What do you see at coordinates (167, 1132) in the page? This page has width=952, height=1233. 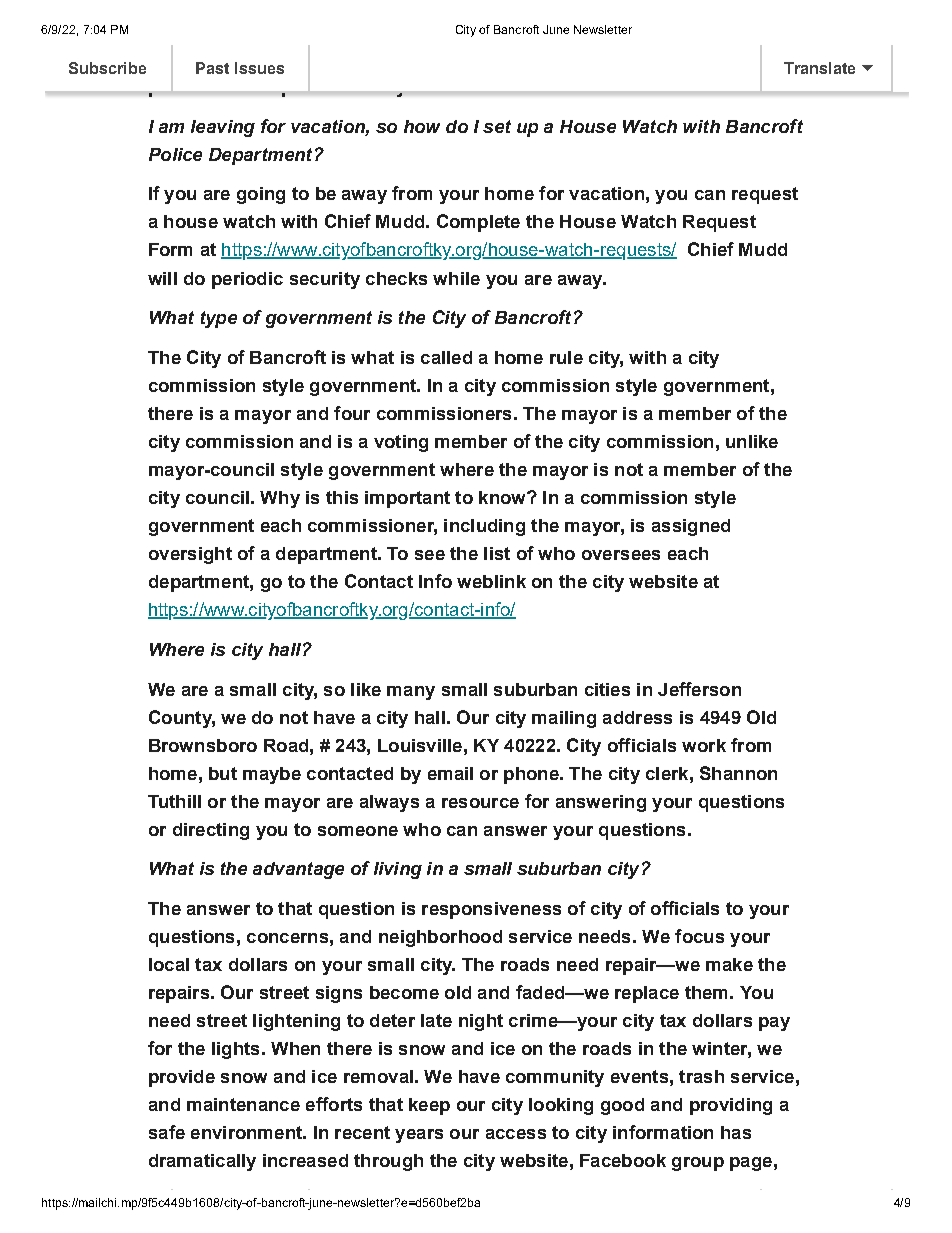 I see `safe` at bounding box center [167, 1132].
